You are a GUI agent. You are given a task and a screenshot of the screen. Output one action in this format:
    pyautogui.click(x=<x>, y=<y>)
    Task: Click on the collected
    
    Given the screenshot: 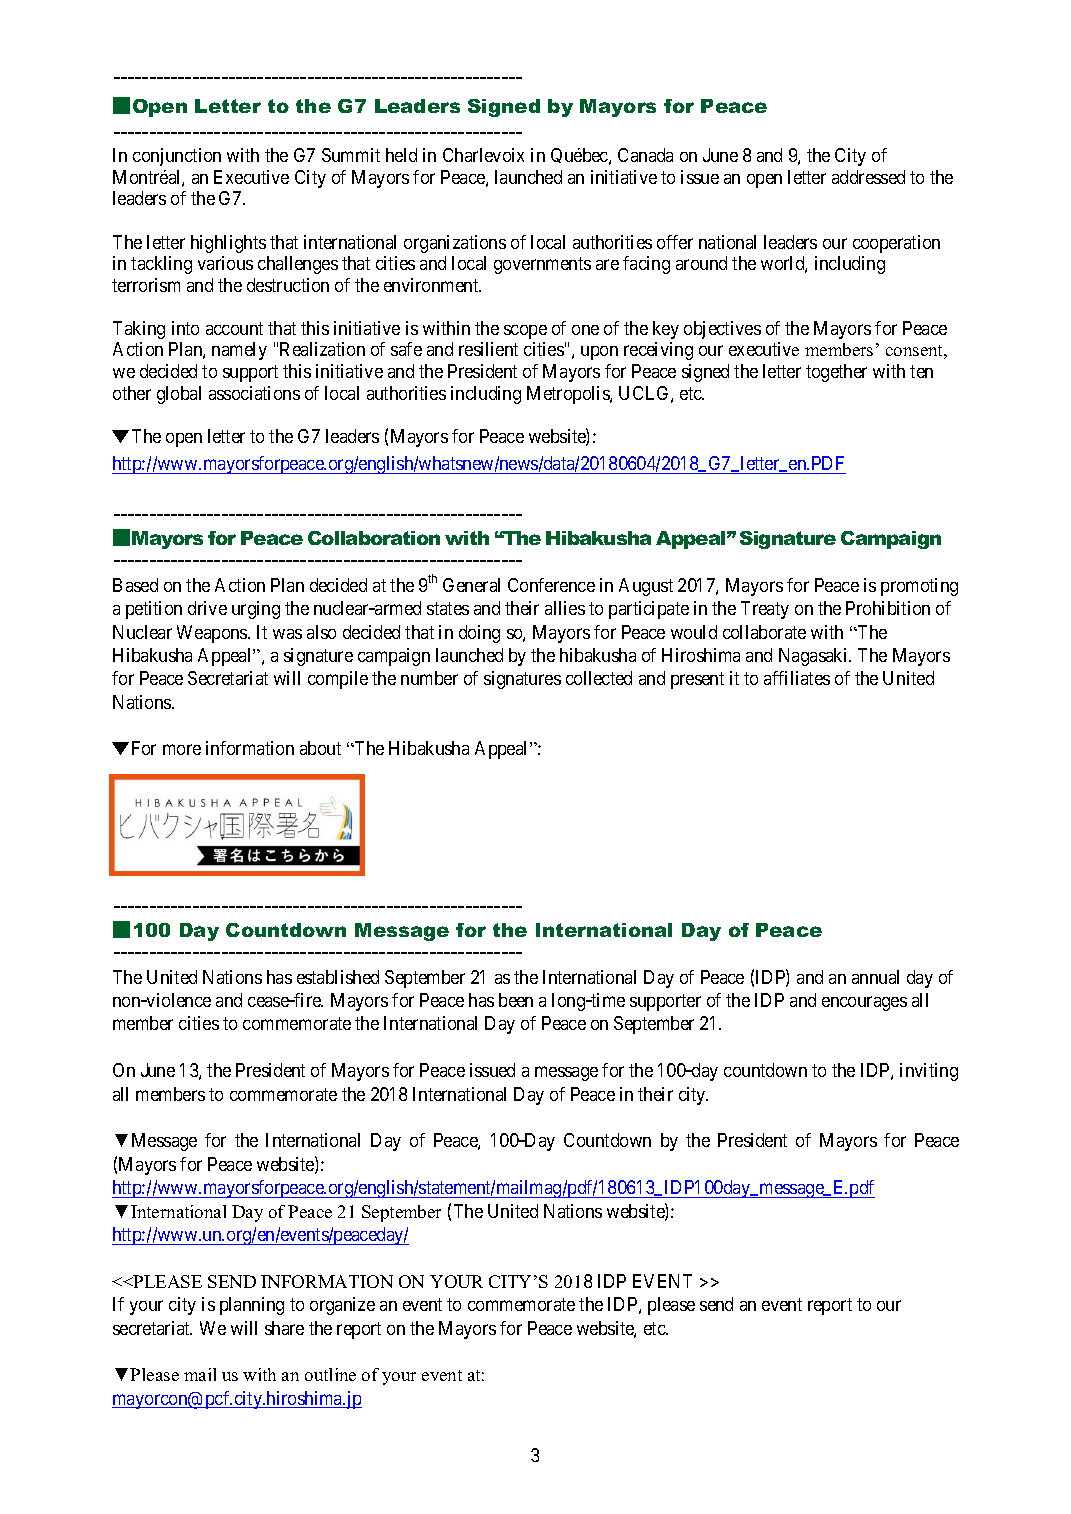 What is the action you would take?
    pyautogui.click(x=599, y=678)
